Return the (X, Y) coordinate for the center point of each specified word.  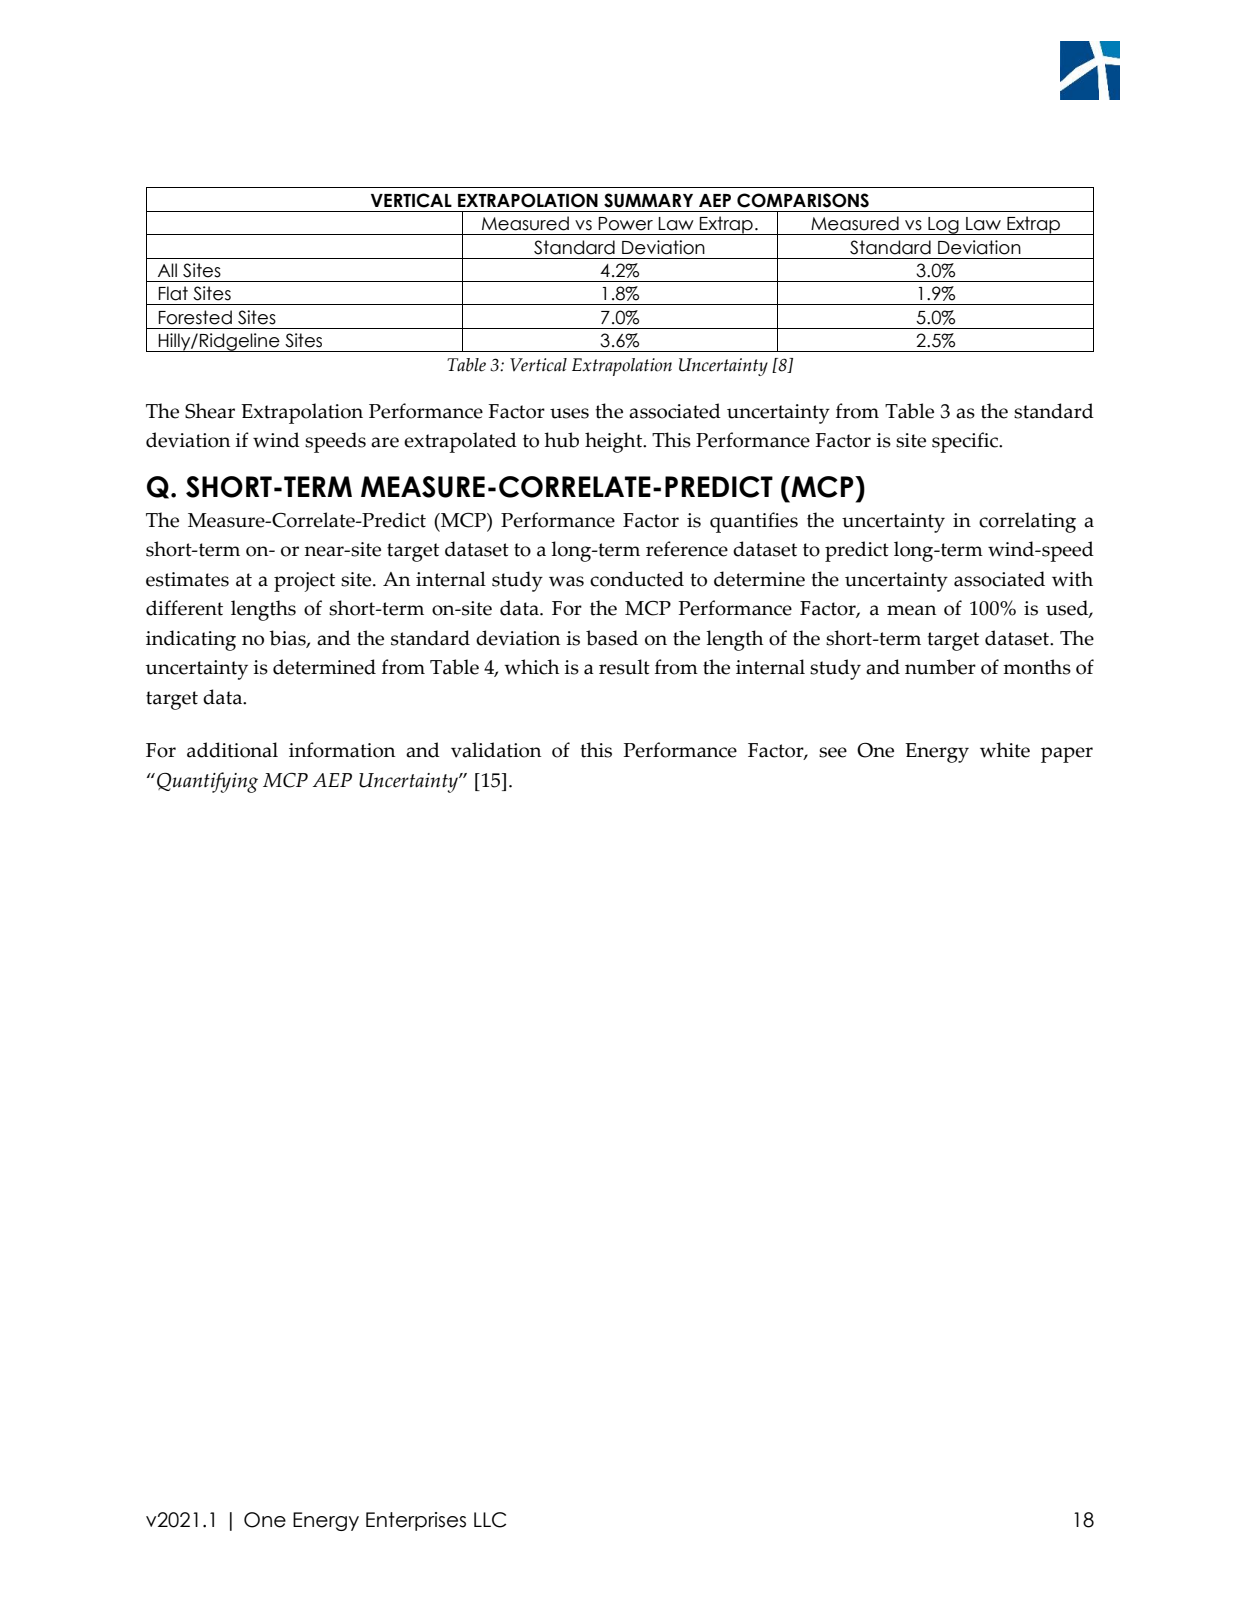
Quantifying (207, 782)
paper (1067, 755)
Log (943, 226)
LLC (490, 1520)
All (167, 270)
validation (496, 750)
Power (625, 224)
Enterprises (416, 1521)
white (1005, 750)
